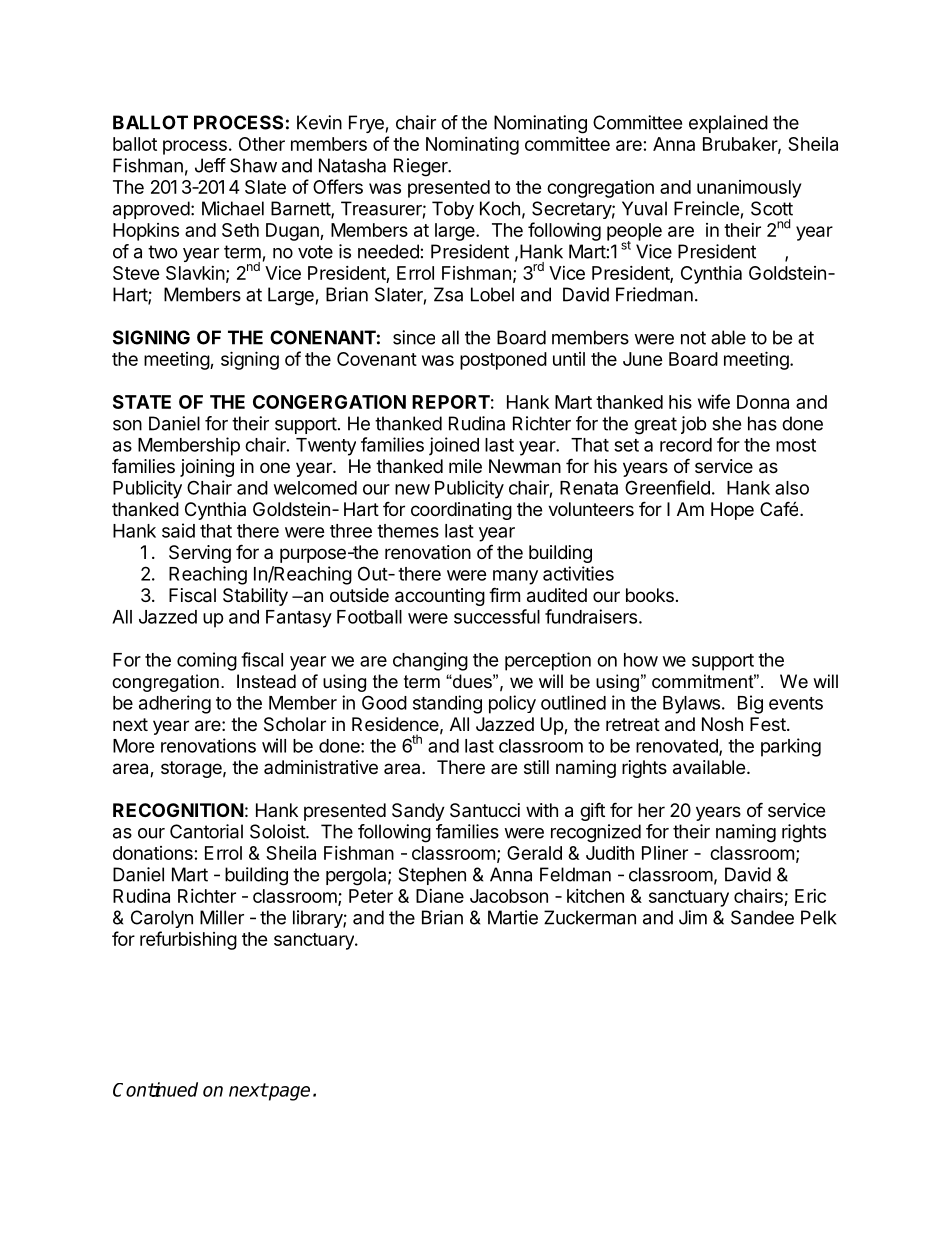  Describe the element at coordinates (650, 595) in the screenshot. I see `books` at that location.
